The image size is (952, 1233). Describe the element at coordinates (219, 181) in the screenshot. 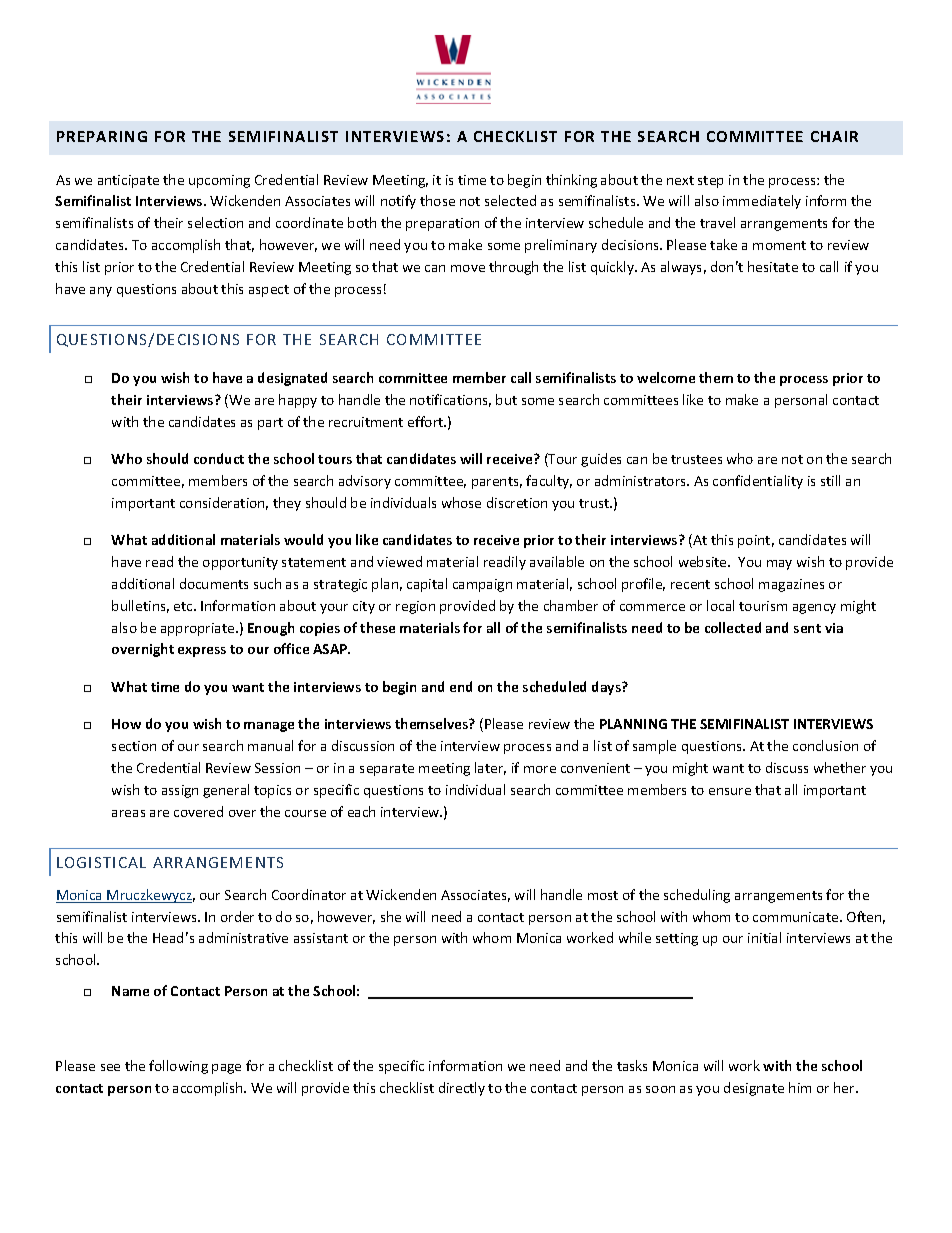

I see `upcoming` at that location.
